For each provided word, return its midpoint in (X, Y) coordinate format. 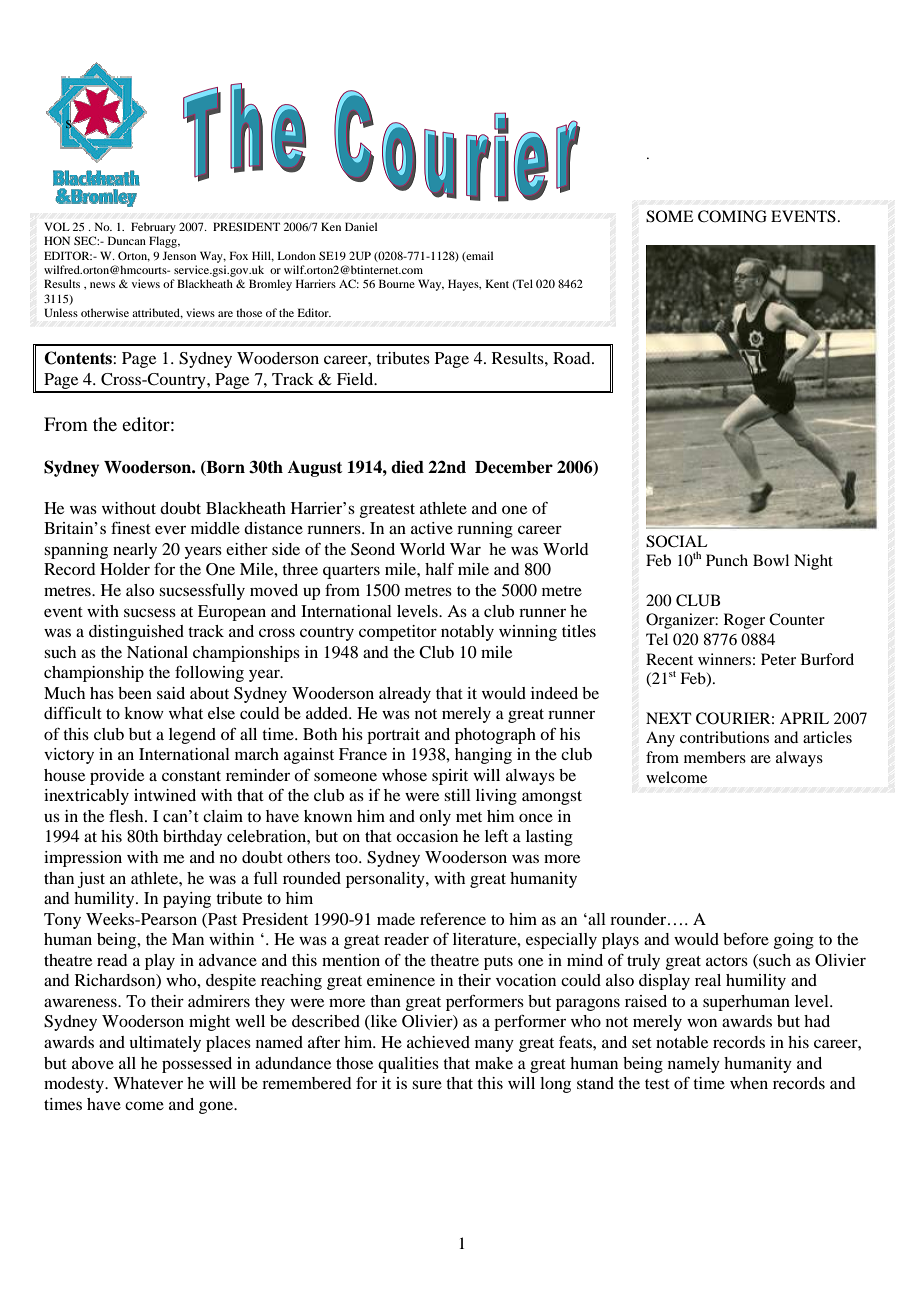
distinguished (136, 633)
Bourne (397, 283)
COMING (732, 216)
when (749, 1083)
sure (427, 1084)
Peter (778, 659)
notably (467, 633)
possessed (197, 1065)
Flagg (164, 242)
